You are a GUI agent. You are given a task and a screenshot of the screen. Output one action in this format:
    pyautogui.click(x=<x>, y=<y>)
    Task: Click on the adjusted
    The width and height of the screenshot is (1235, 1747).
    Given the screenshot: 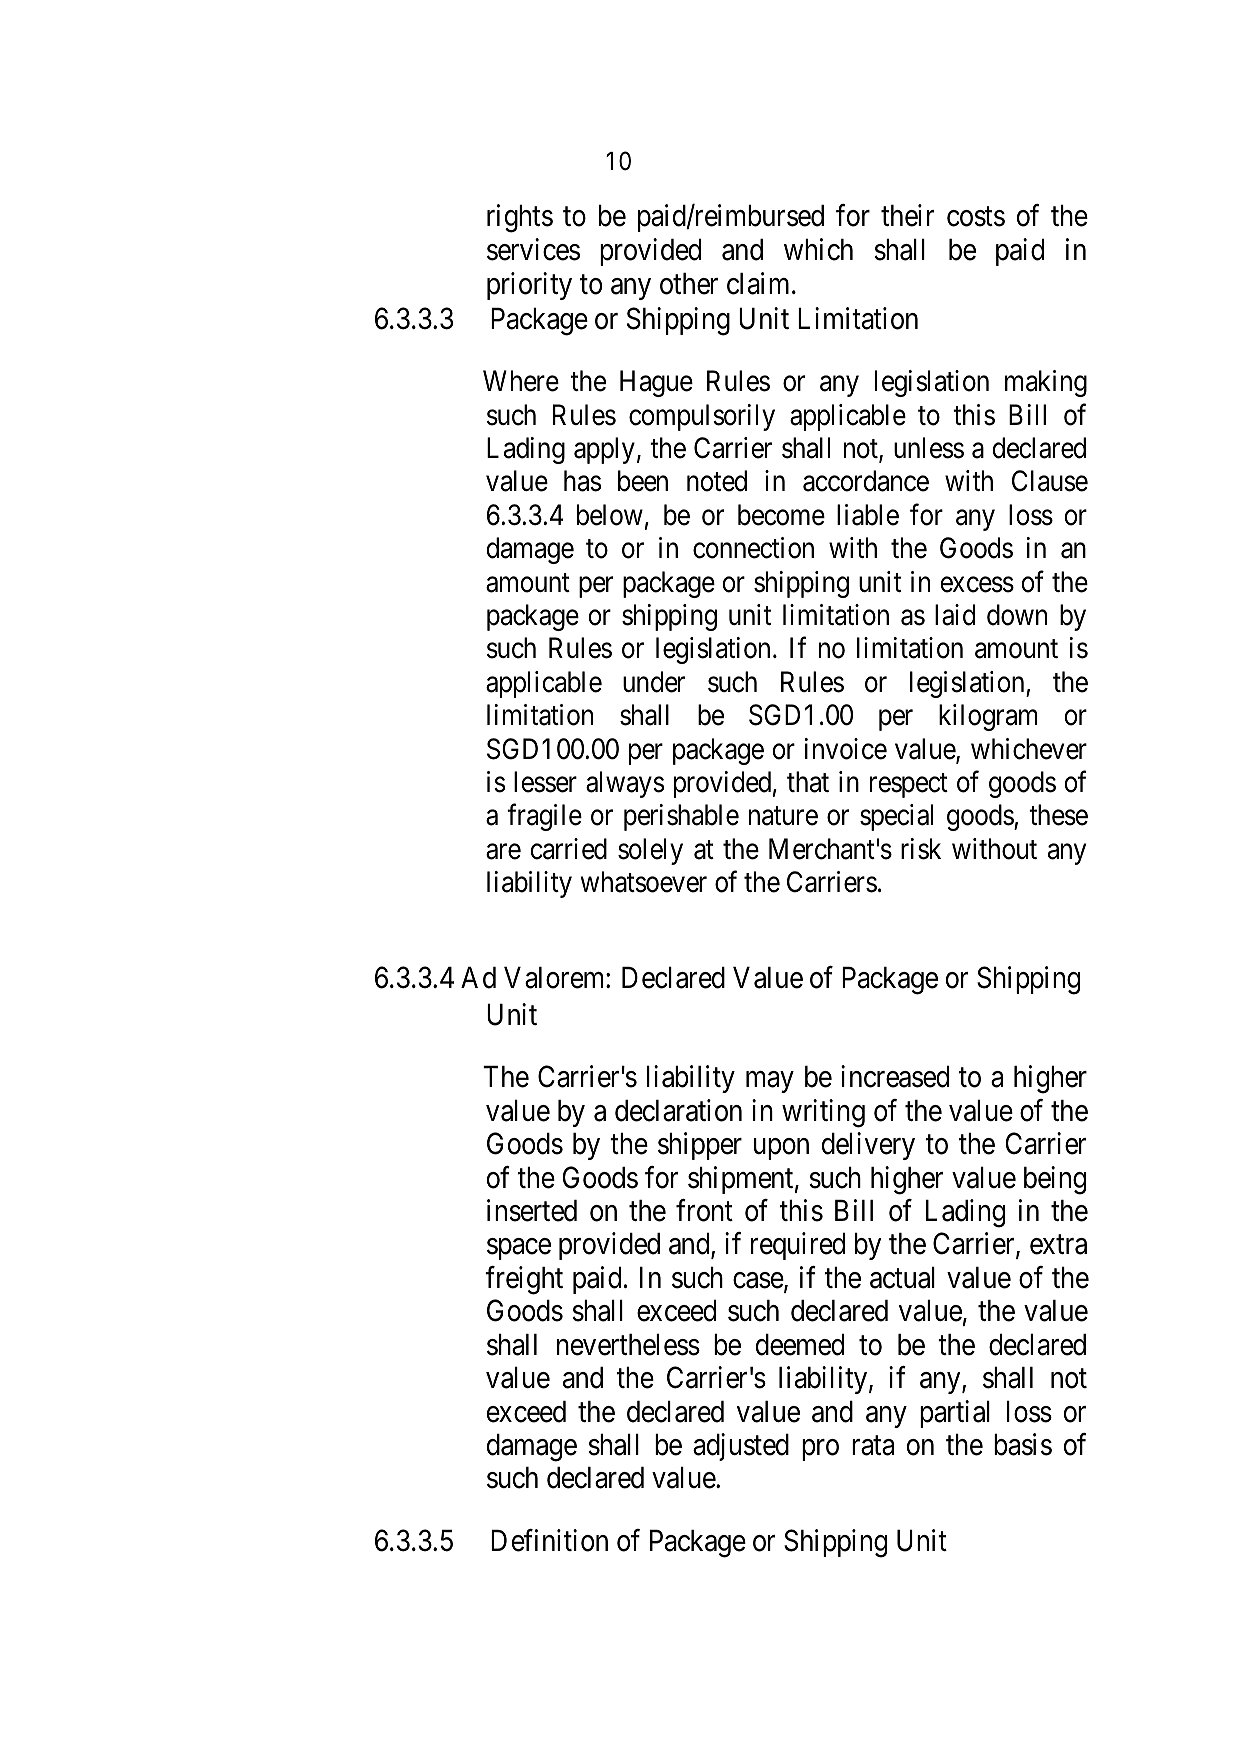 What is the action you would take?
    pyautogui.click(x=741, y=1447)
